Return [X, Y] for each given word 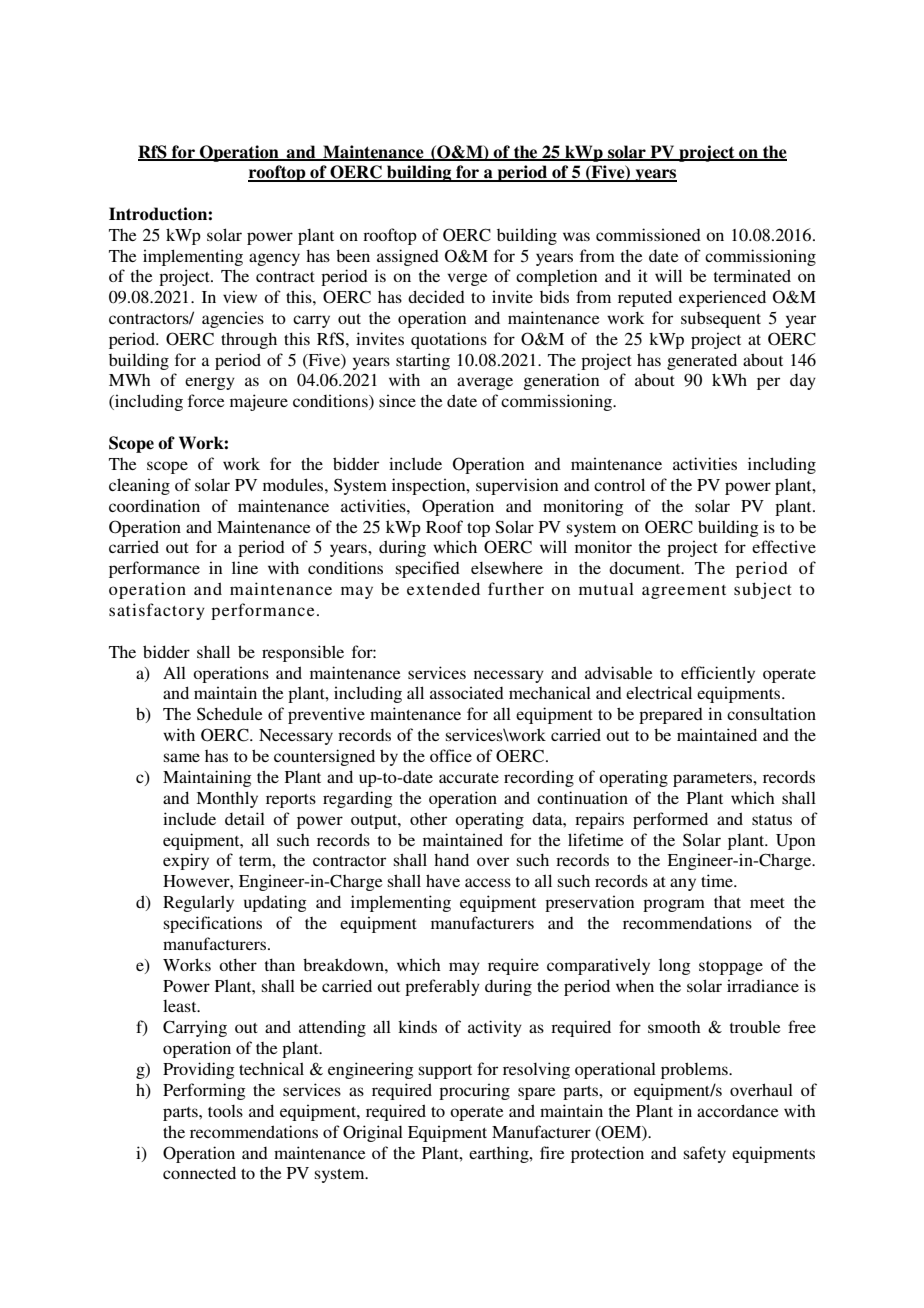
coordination [154, 505]
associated [467, 692]
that [727, 902]
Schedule [230, 714]
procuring [474, 1091]
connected [199, 1172]
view [240, 296]
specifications [213, 924]
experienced [722, 298]
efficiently [718, 674]
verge [467, 279]
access [488, 882]
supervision [517, 486]
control [619, 484]
